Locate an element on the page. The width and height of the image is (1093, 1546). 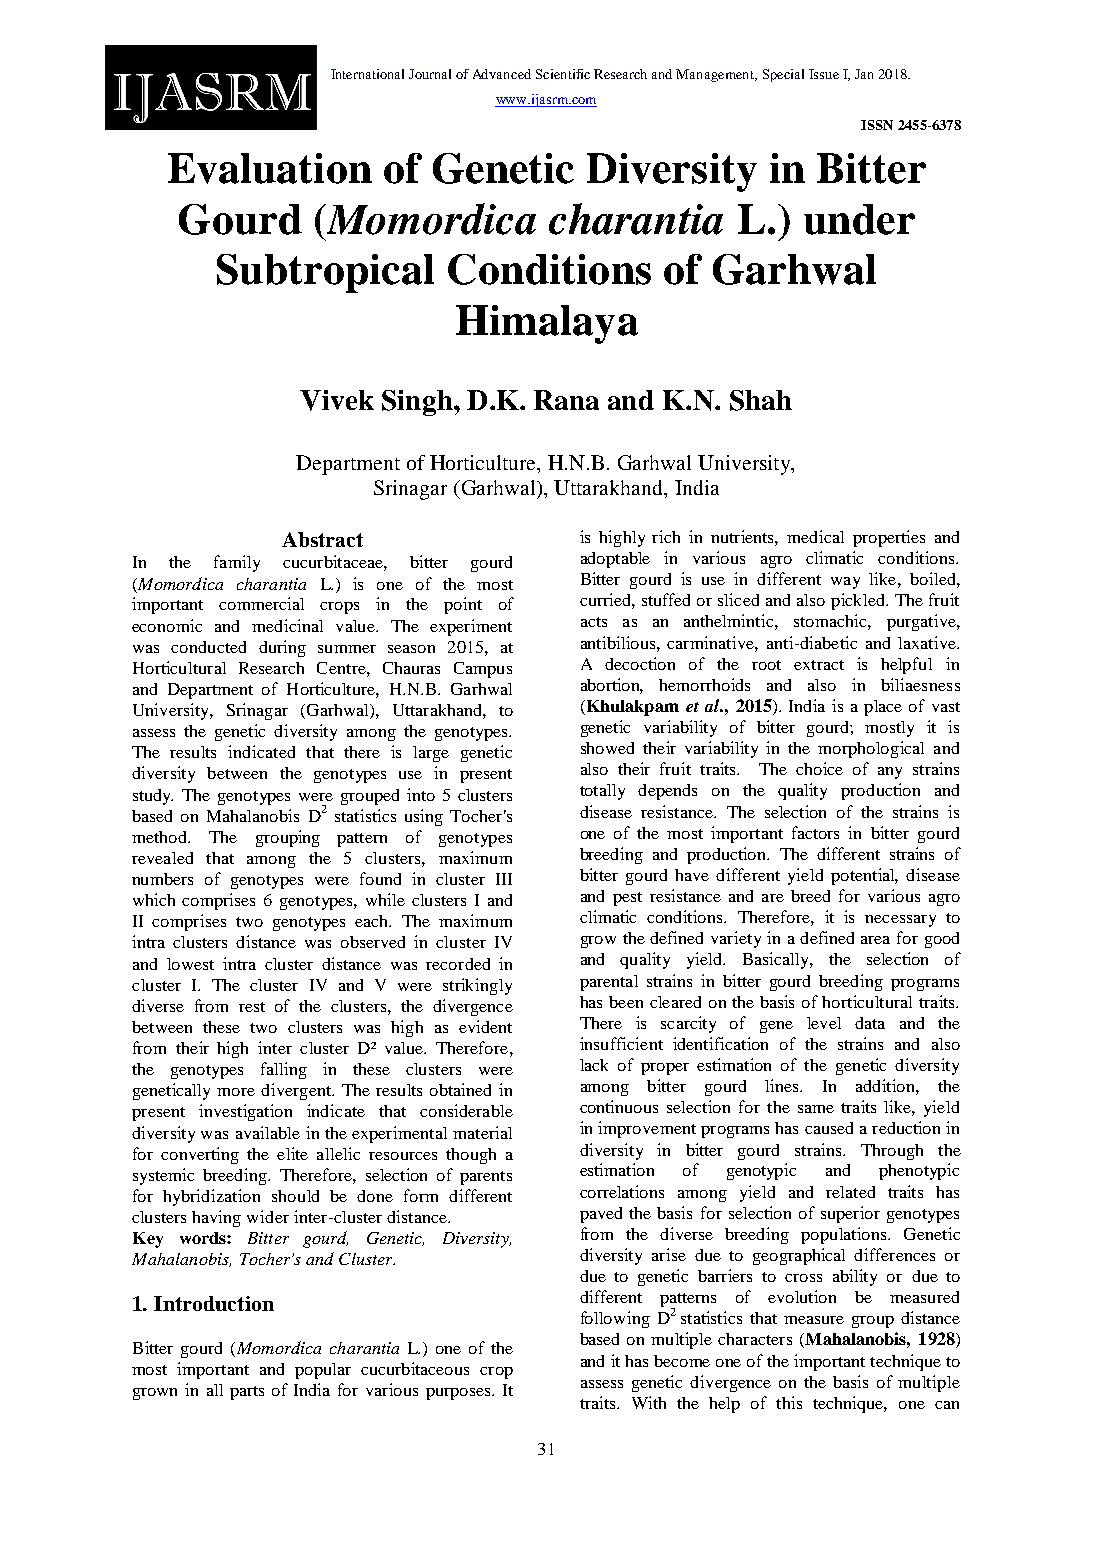
parts is located at coordinates (247, 1393).
